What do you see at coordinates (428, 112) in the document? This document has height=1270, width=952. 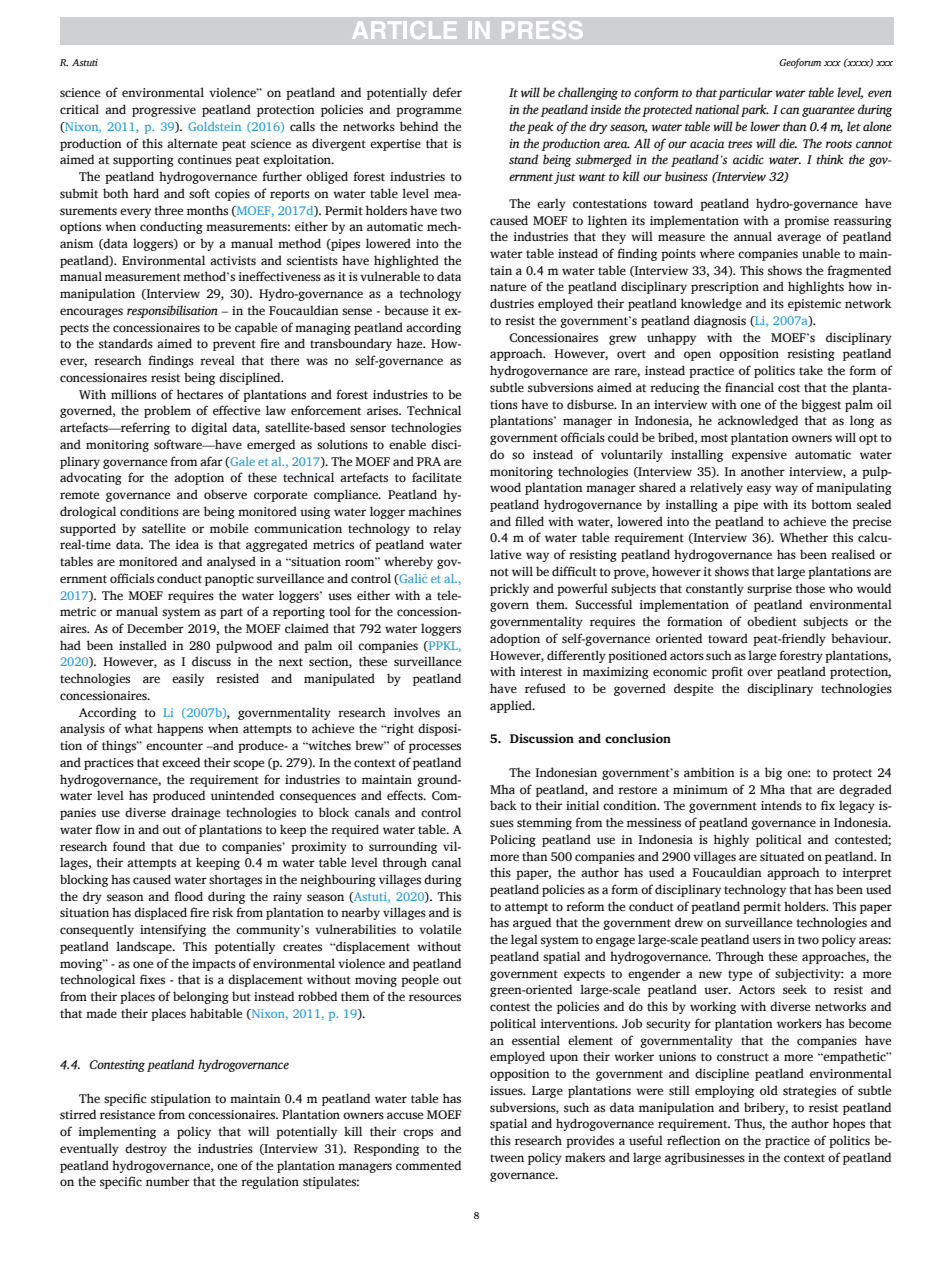 I see `programme` at bounding box center [428, 112].
